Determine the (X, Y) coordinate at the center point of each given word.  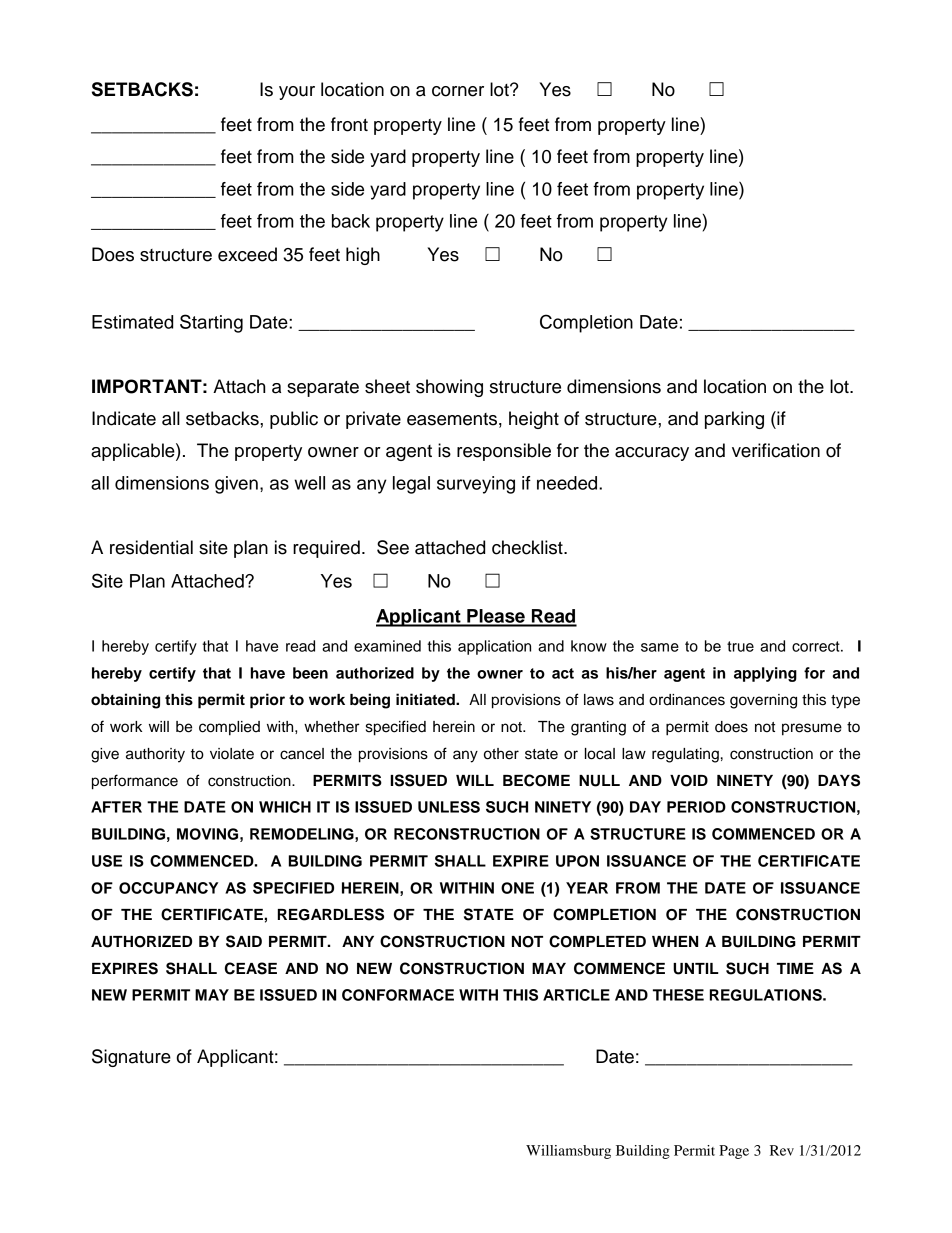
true (740, 646)
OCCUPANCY (168, 888)
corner (458, 91)
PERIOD (696, 807)
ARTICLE (576, 995)
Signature (131, 1058)
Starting (211, 323)
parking (734, 420)
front (349, 124)
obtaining (125, 701)
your (297, 93)
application (494, 647)
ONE (517, 888)
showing (449, 388)
